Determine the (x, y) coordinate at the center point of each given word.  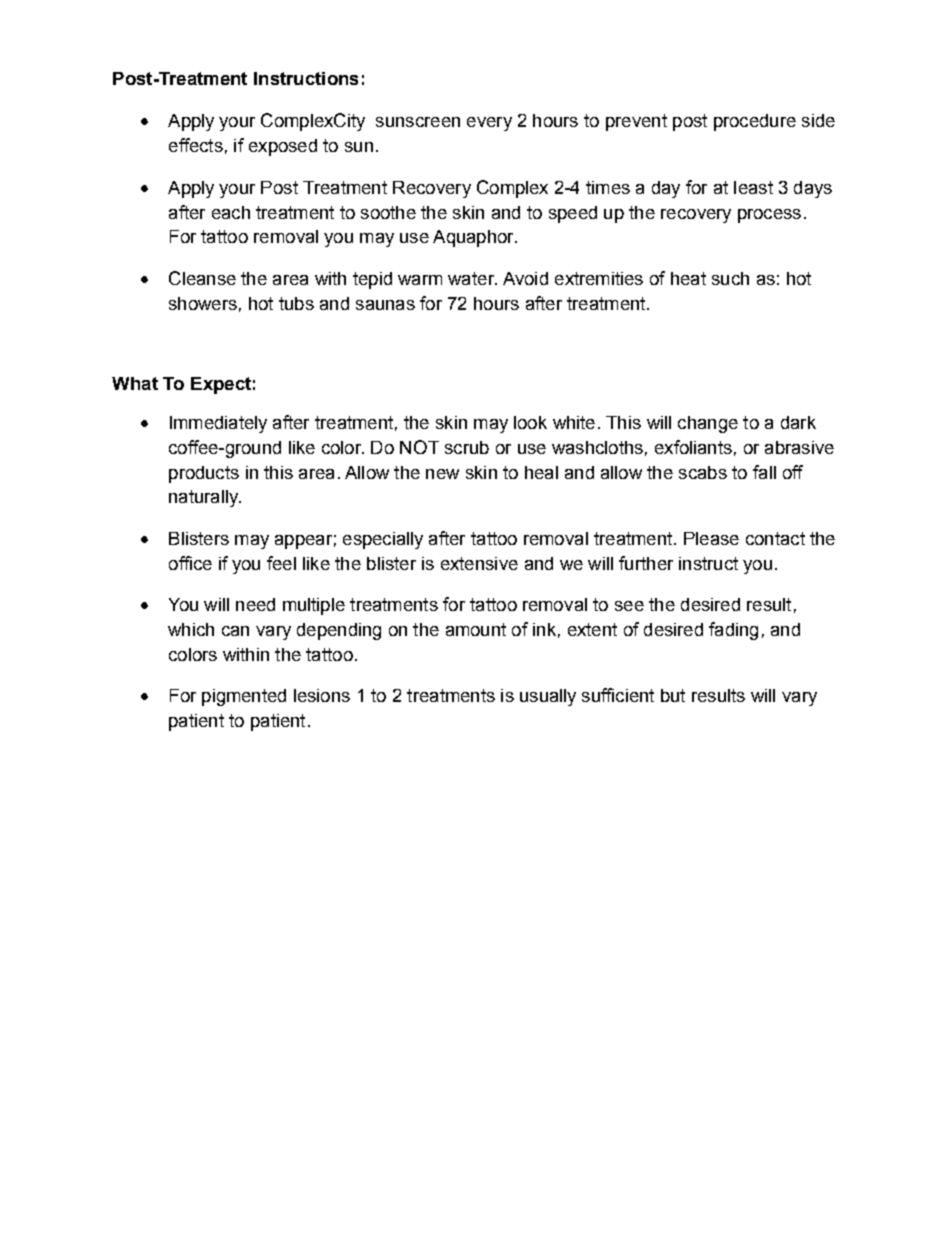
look (530, 422)
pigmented (244, 697)
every (489, 124)
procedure (755, 122)
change (708, 424)
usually (548, 697)
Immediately (218, 424)
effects (196, 145)
